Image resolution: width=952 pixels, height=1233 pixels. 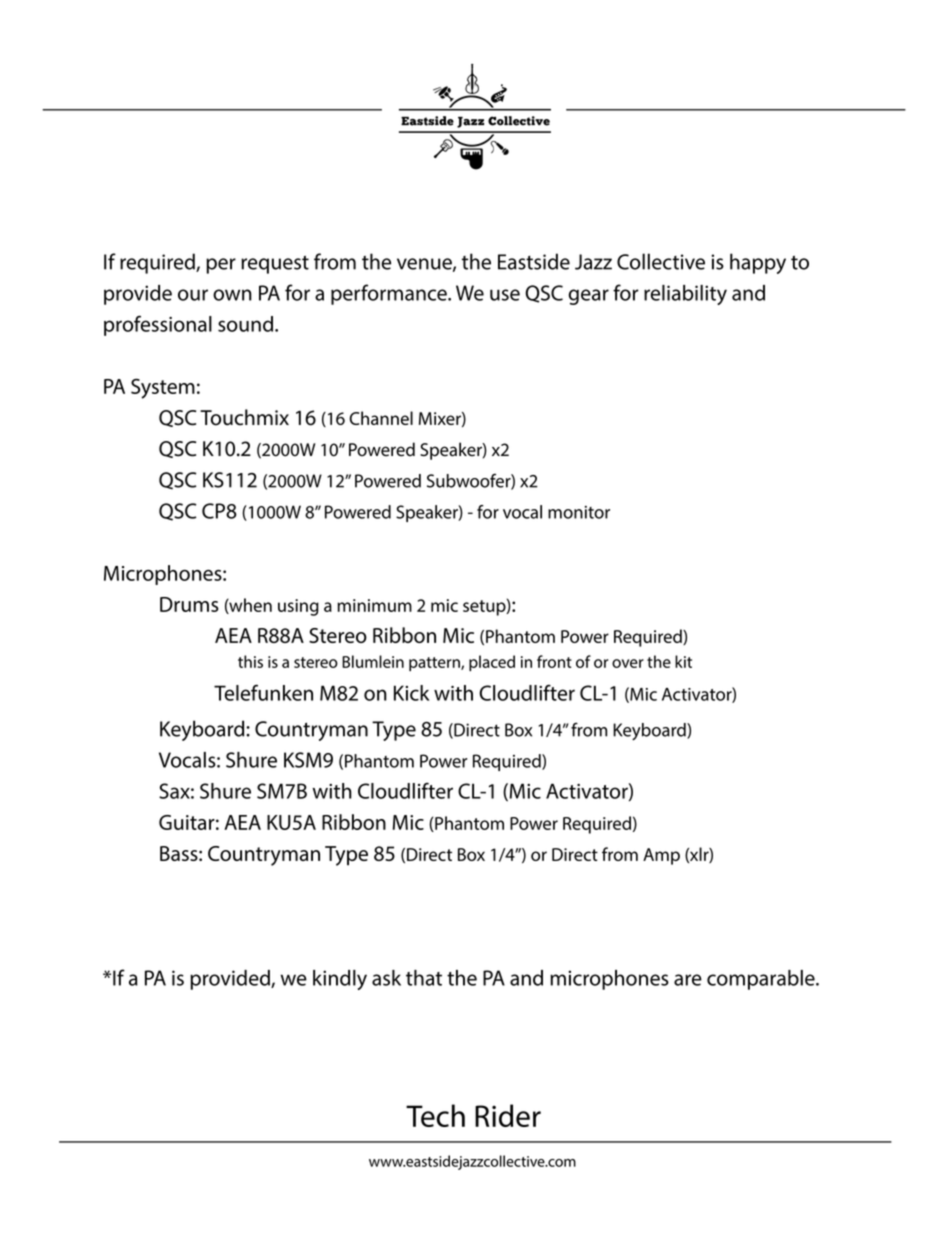 I want to click on reliability, so click(x=685, y=295).
